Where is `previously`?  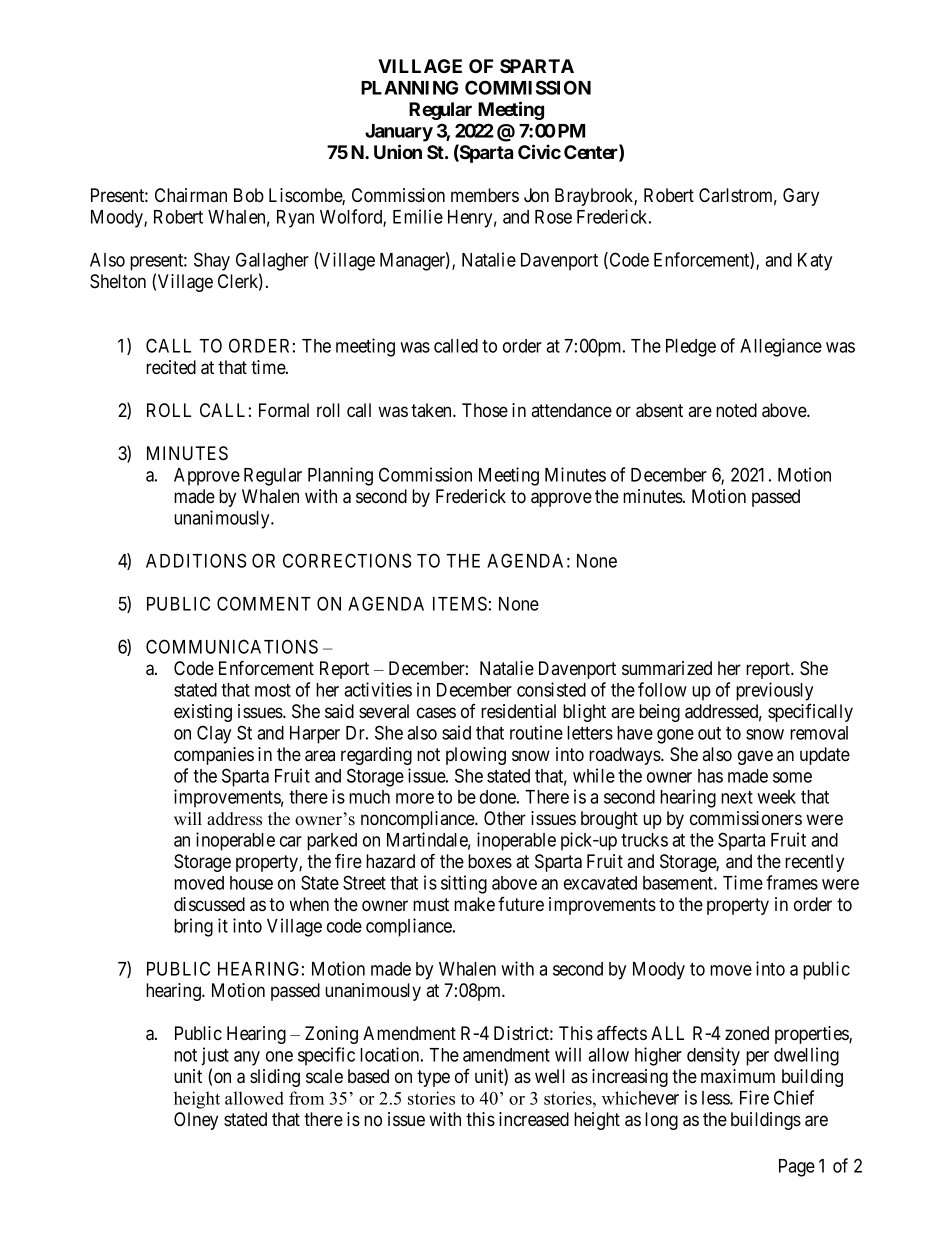
previously is located at coordinates (774, 691).
